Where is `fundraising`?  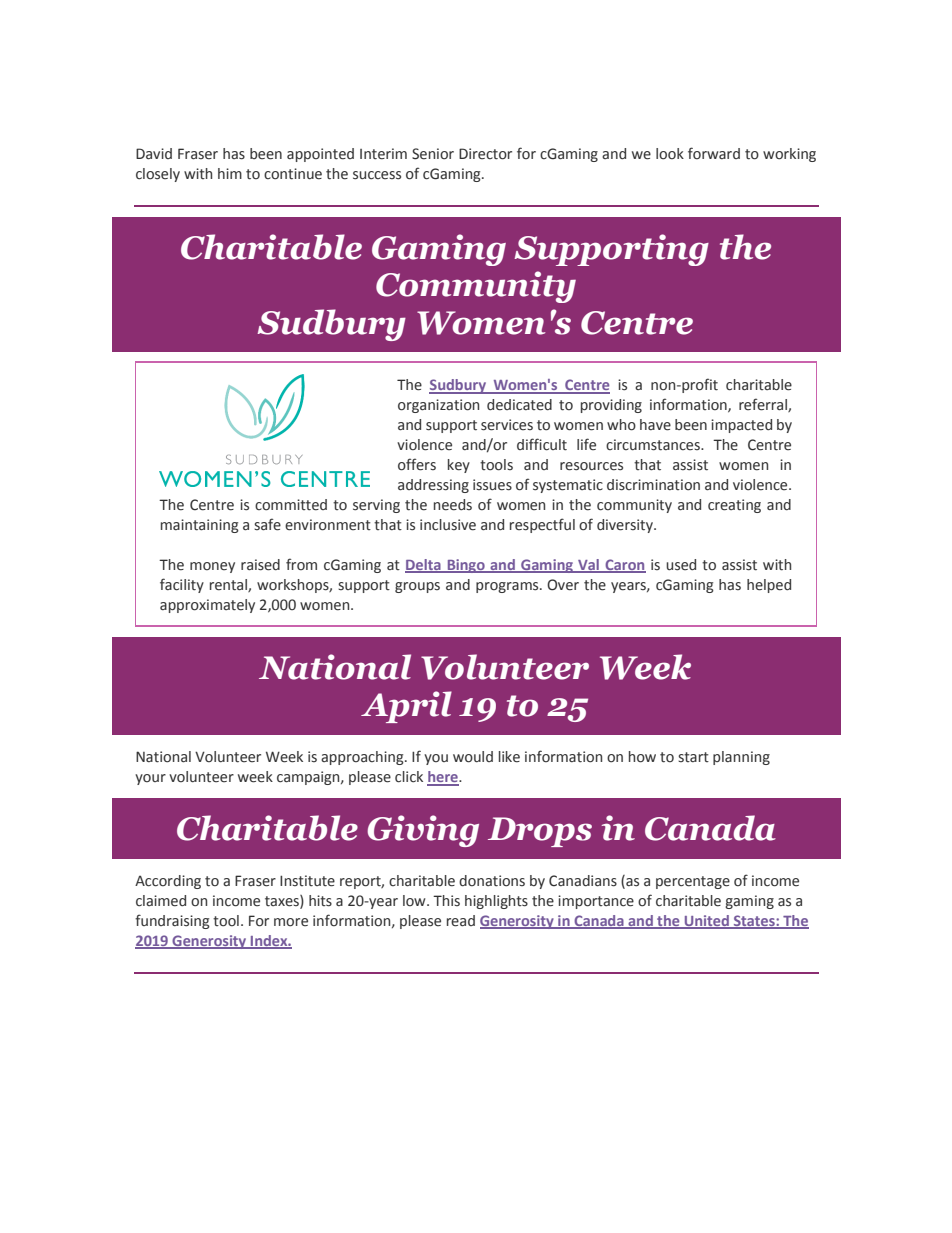 fundraising is located at coordinates (172, 921).
